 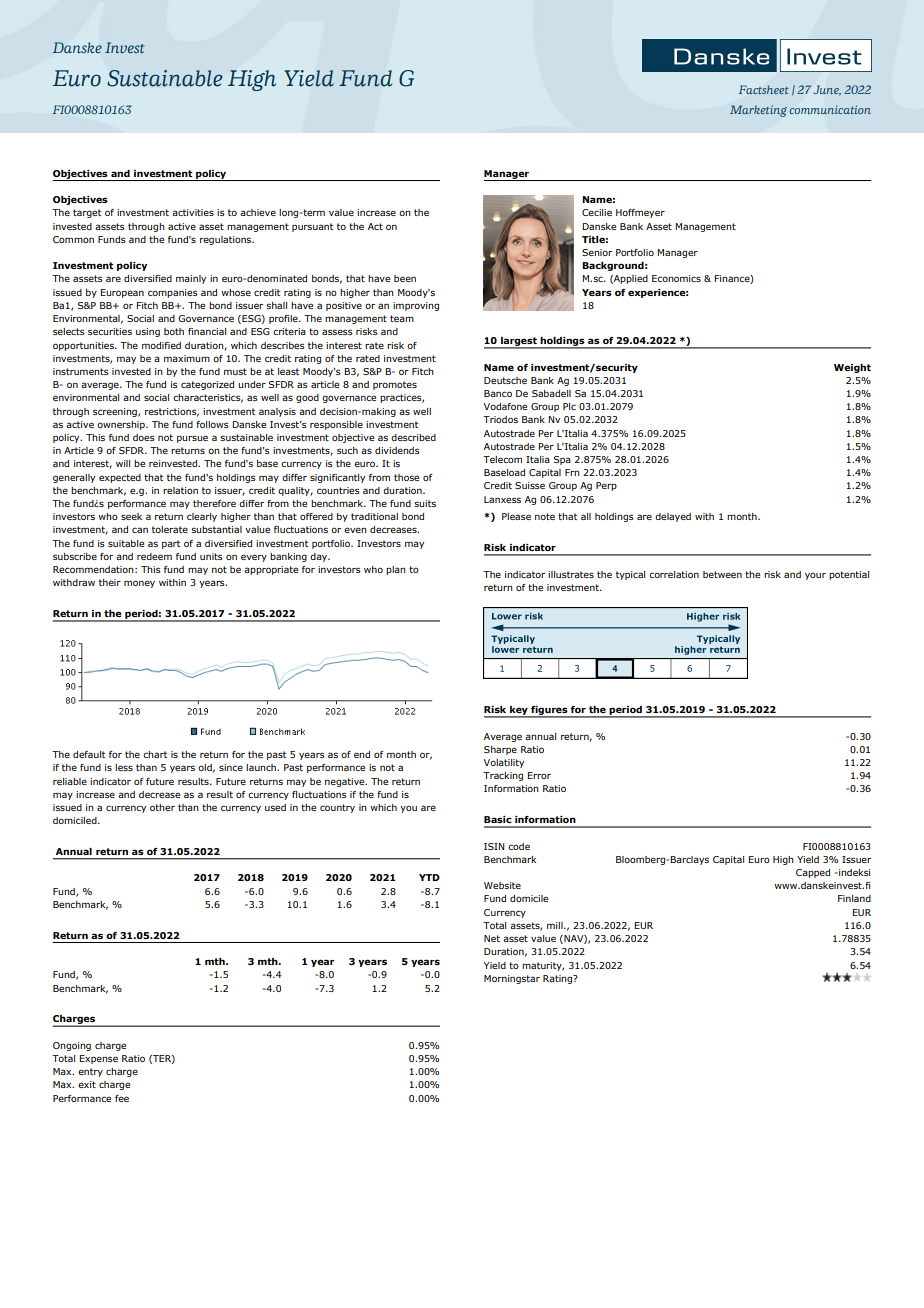 I want to click on Deutsche, so click(x=505, y=380).
